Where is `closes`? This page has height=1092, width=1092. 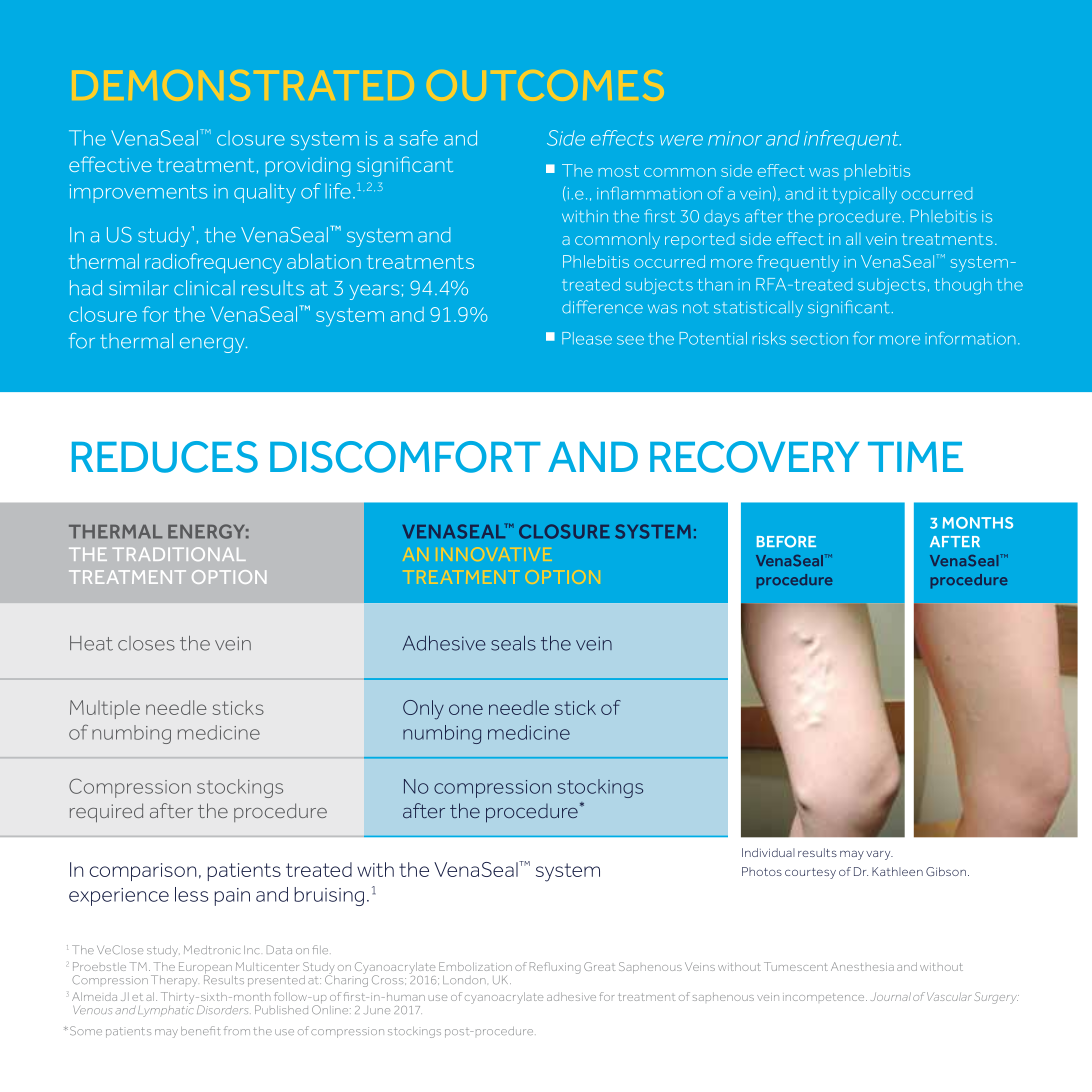 closes is located at coordinates (146, 643).
